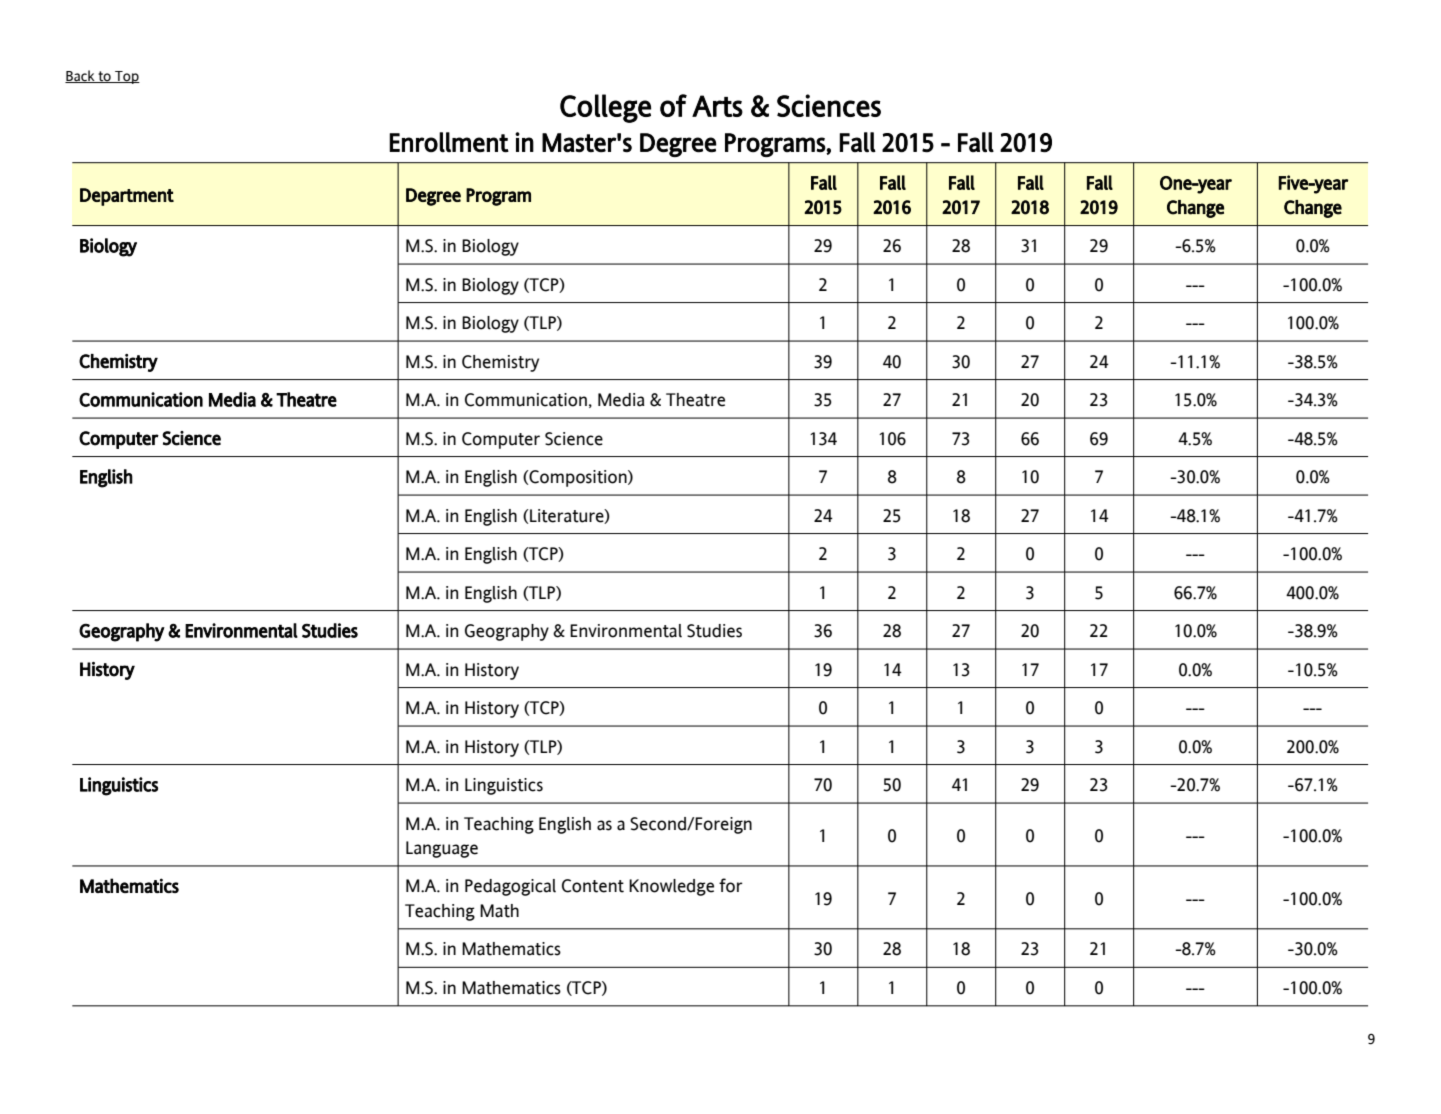 This screenshot has width=1441, height=1114. I want to click on Pedagogical, so click(510, 887).
